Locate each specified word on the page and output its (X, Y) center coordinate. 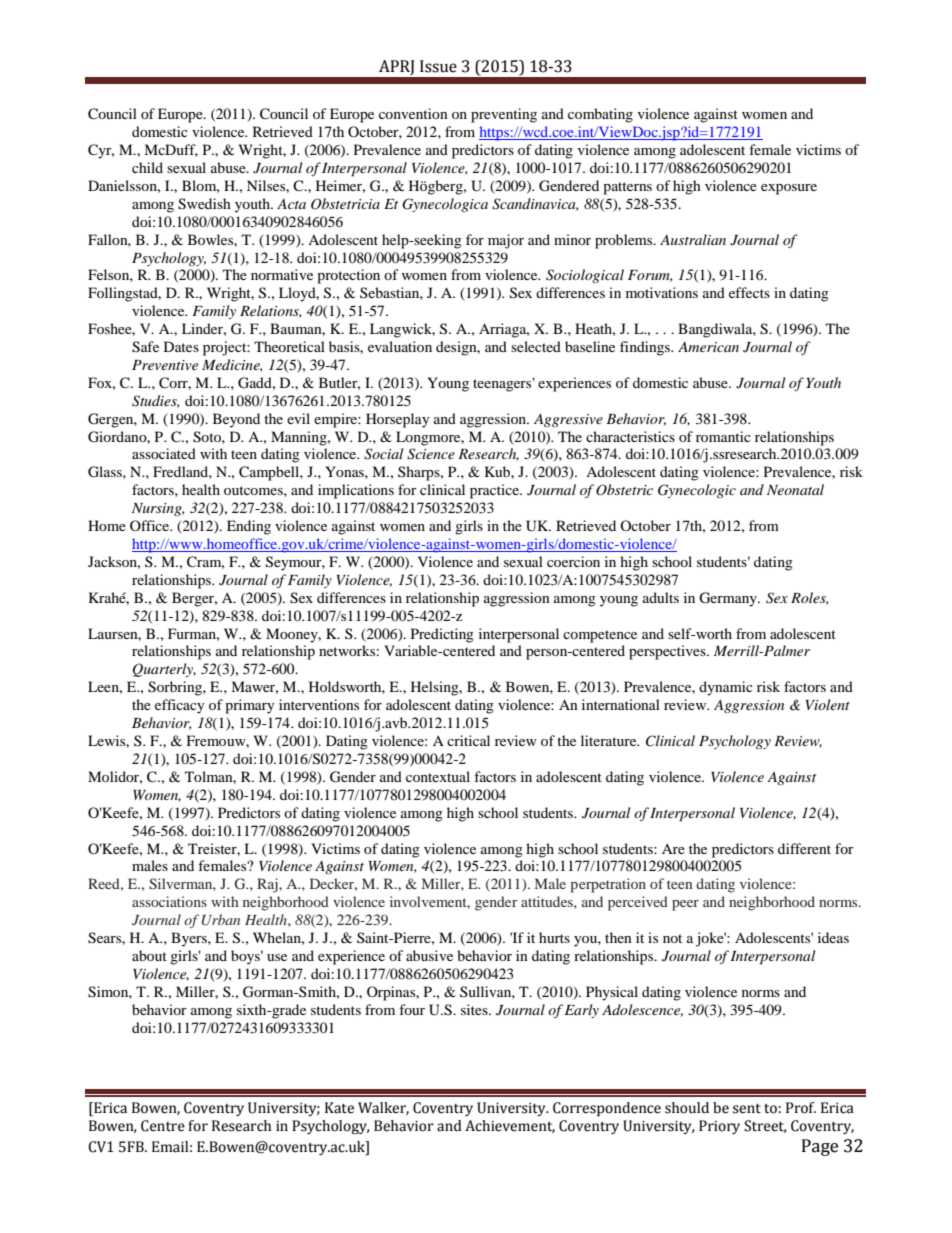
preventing (504, 115)
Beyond (236, 420)
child (147, 167)
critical (468, 740)
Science (431, 454)
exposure (789, 189)
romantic (723, 436)
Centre (163, 1126)
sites (475, 1009)
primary (250, 706)
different (804, 848)
